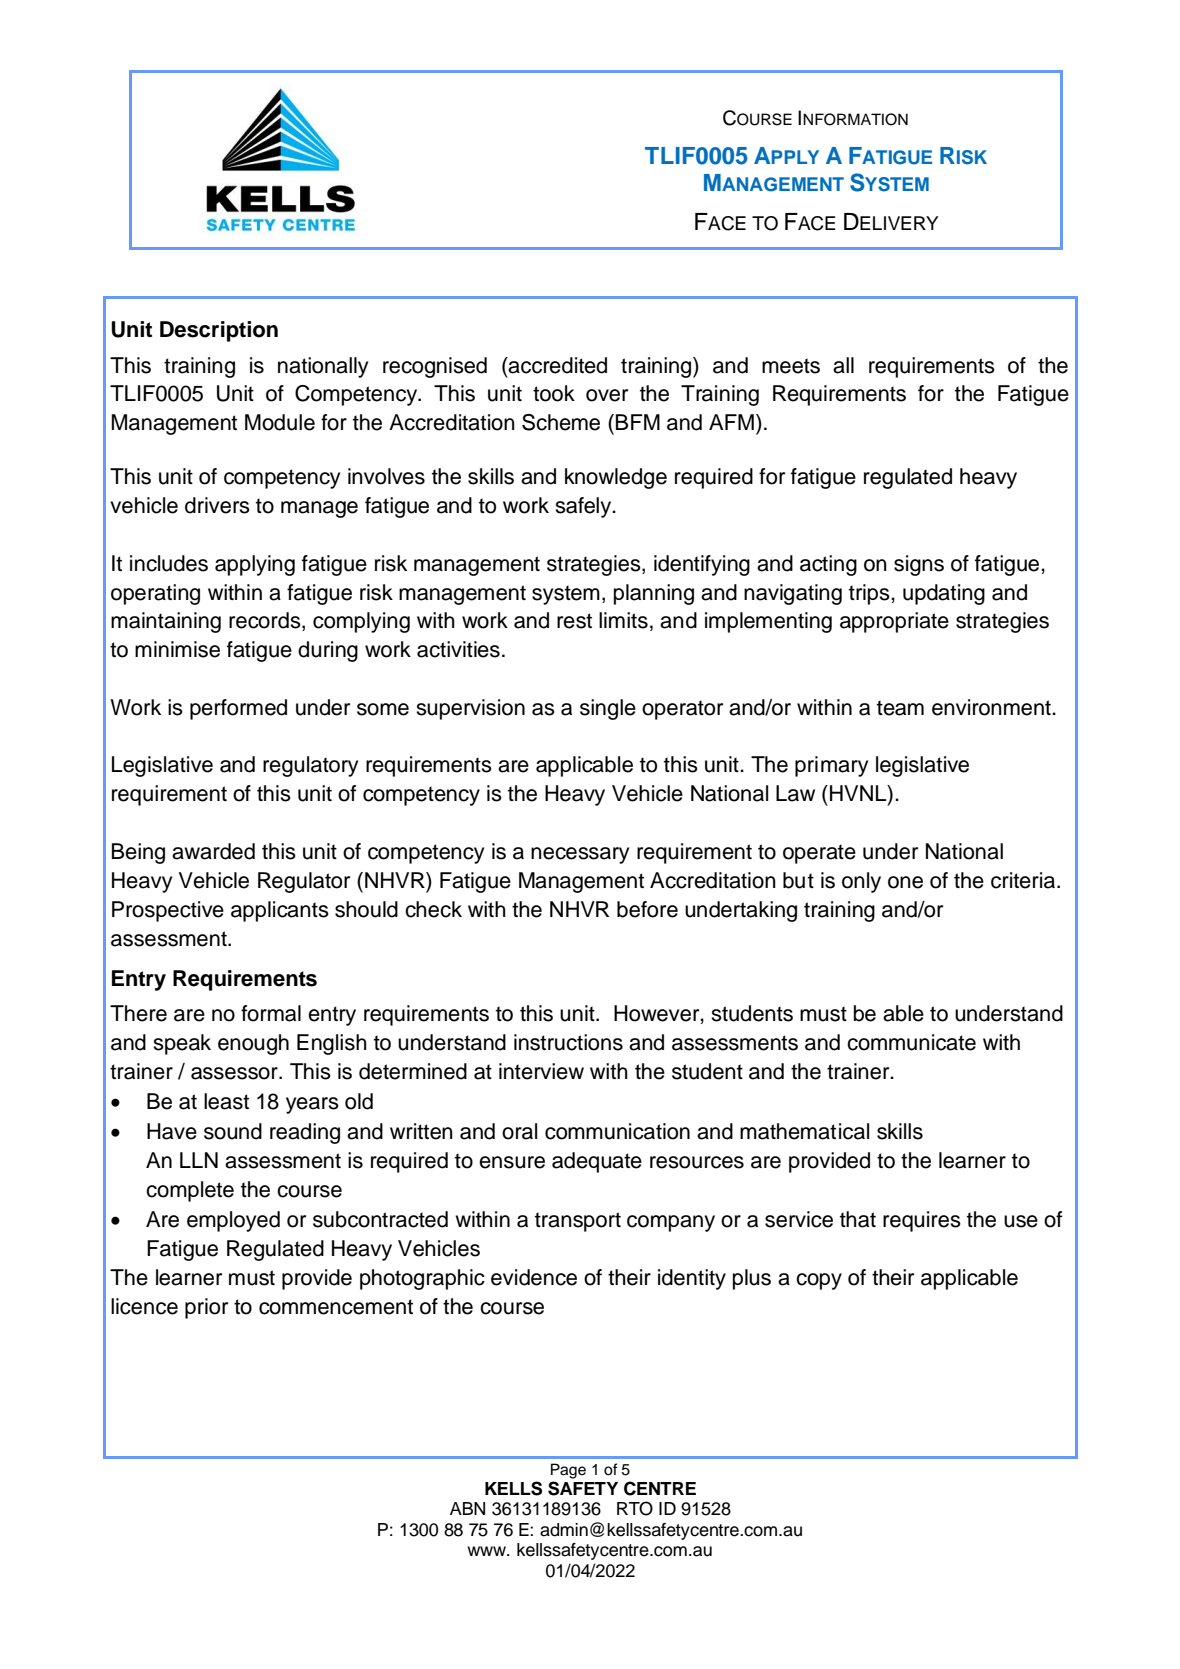 The width and height of the screenshot is (1180, 1669). Describe the element at coordinates (791, 366) in the screenshot. I see `meets` at that location.
